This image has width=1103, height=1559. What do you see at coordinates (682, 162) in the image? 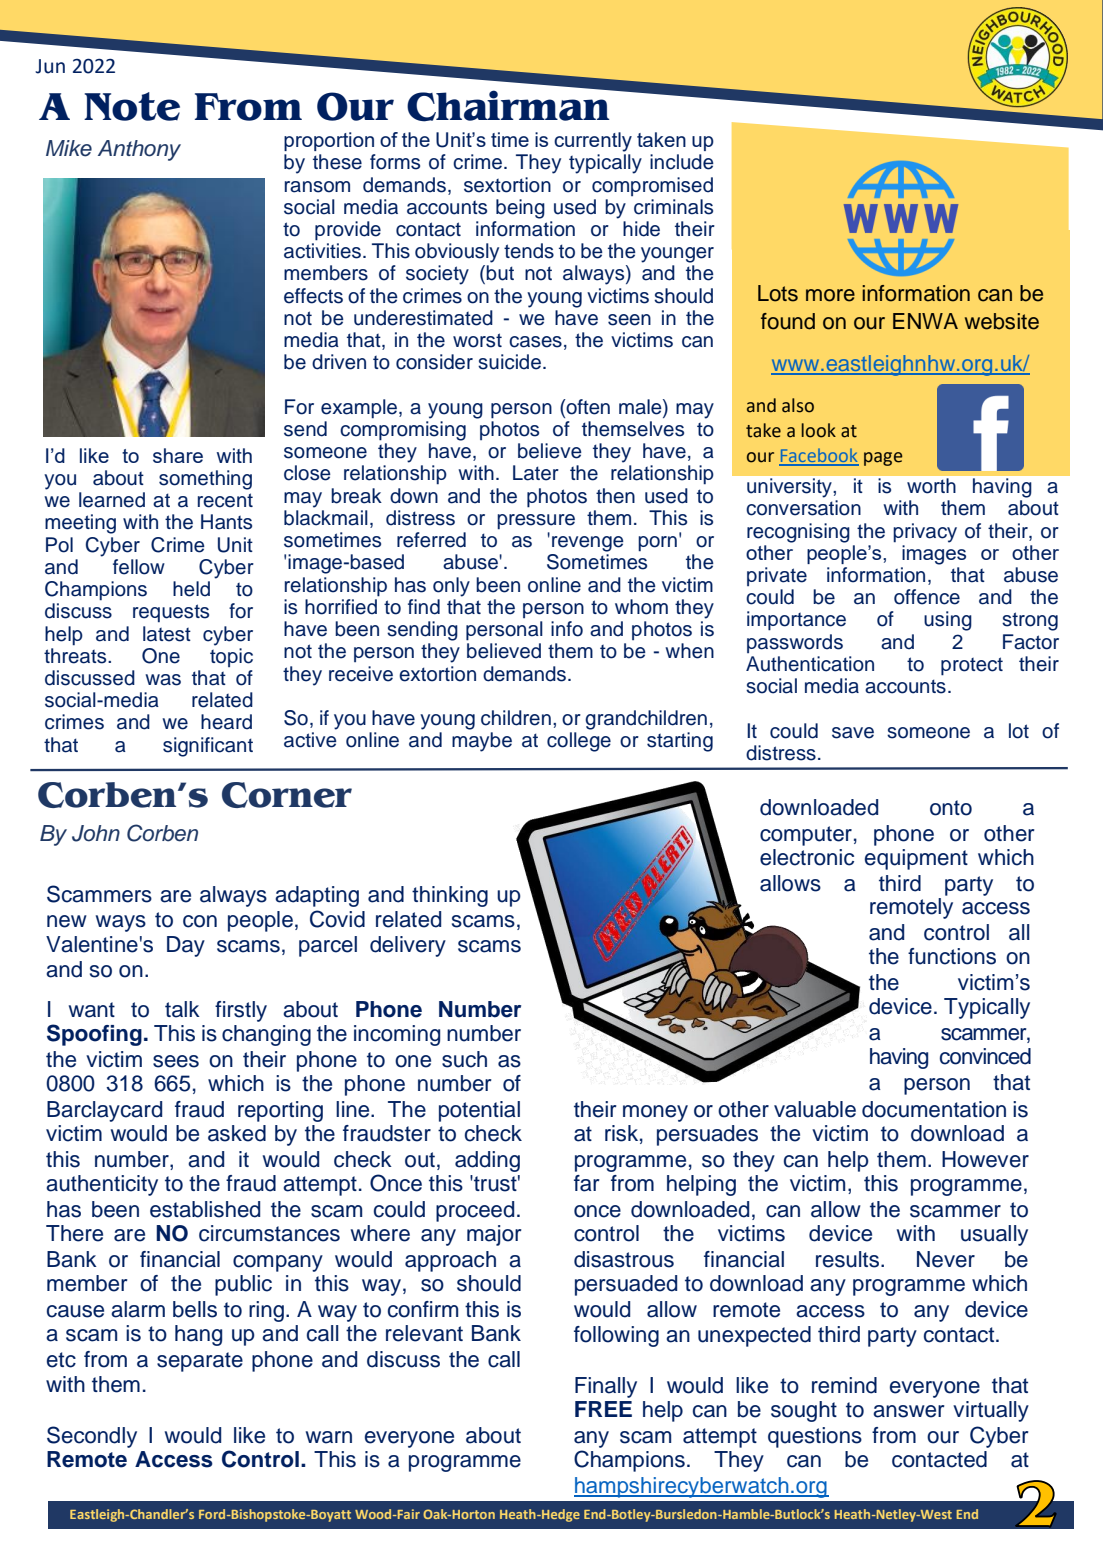
I see `include` at bounding box center [682, 162].
